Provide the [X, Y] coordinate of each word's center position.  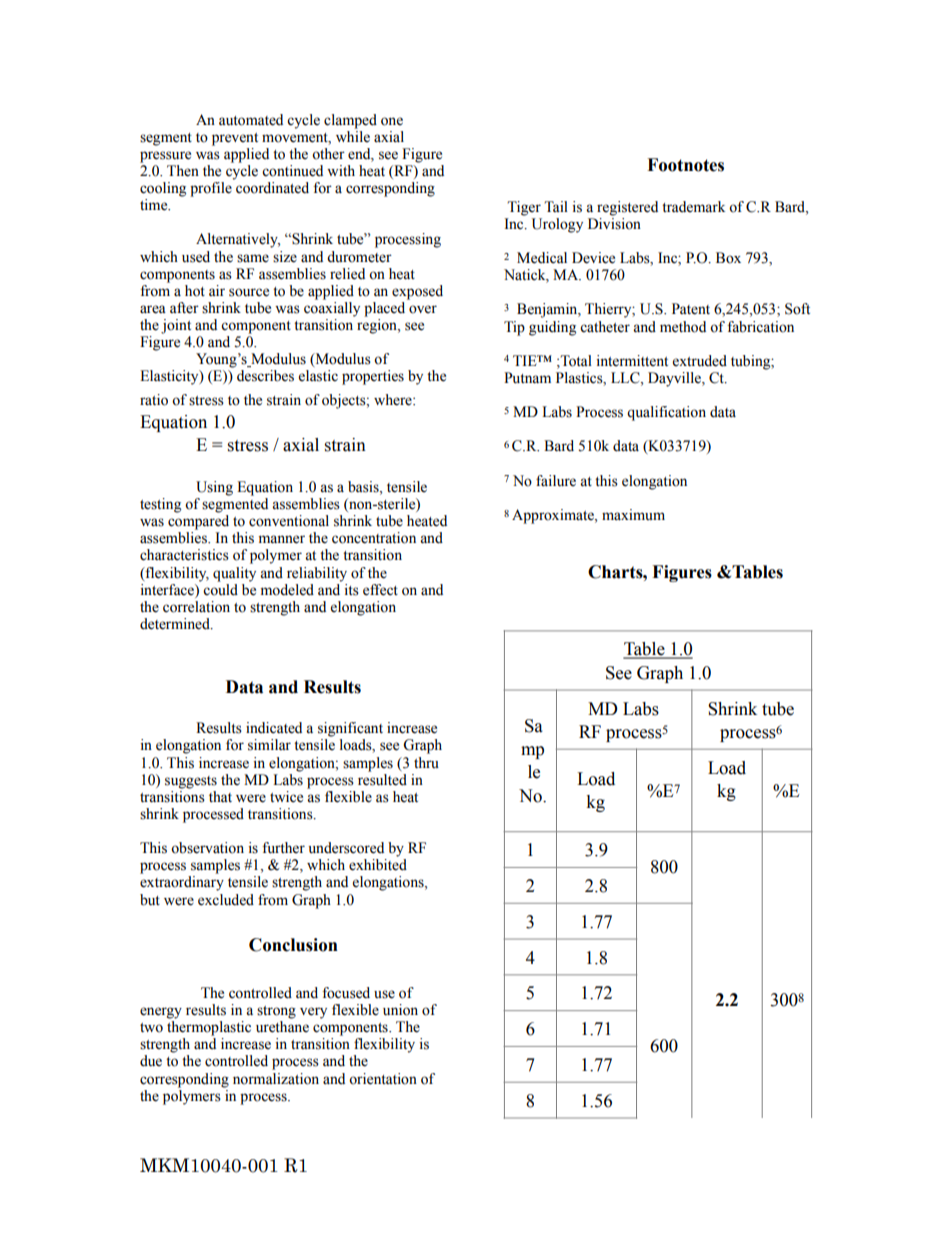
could [220, 588]
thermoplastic [209, 1028]
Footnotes [685, 165]
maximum [633, 514]
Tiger [524, 208]
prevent [235, 139]
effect [380, 590]
